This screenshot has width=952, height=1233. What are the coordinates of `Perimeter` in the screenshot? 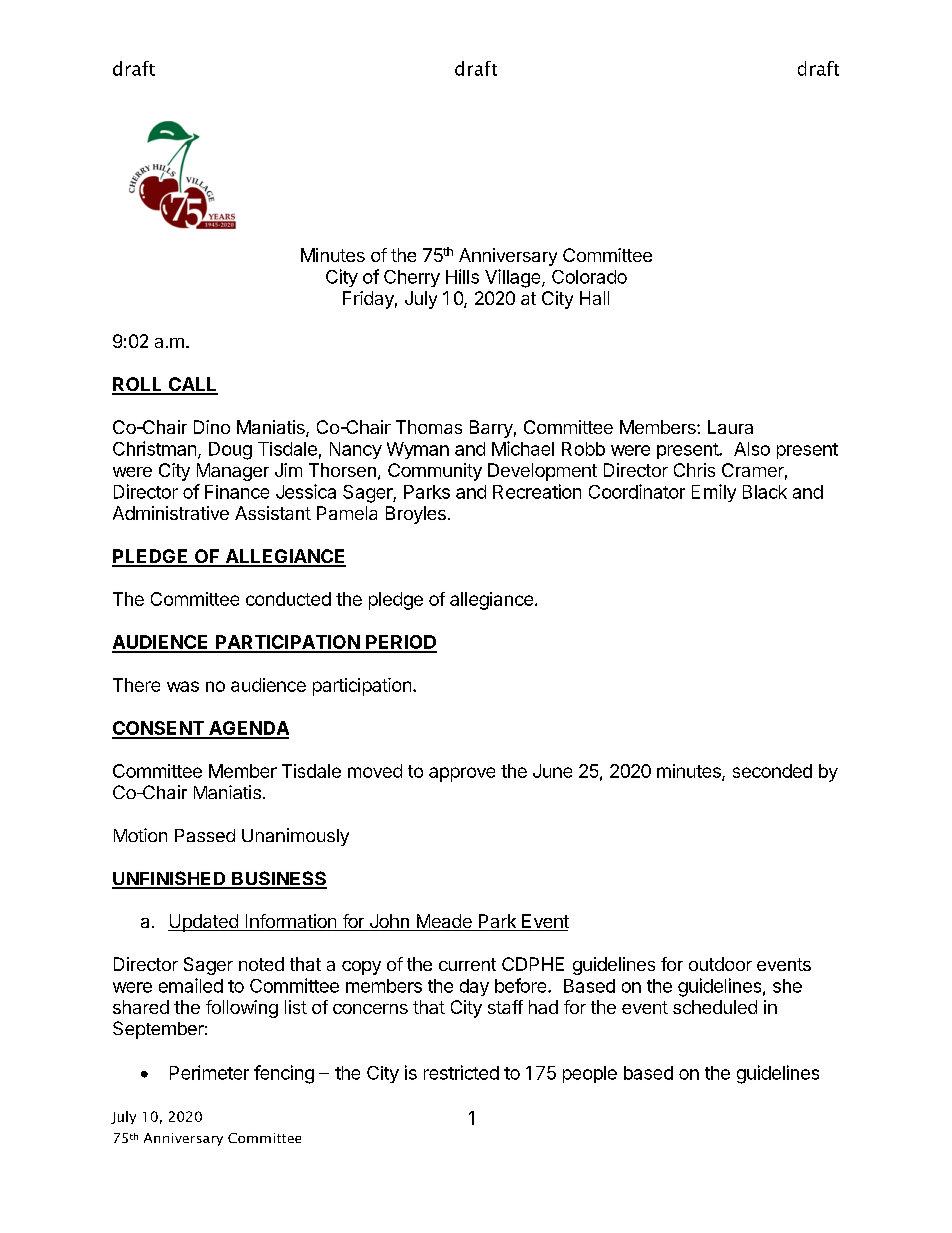 It's located at (209, 1072).
